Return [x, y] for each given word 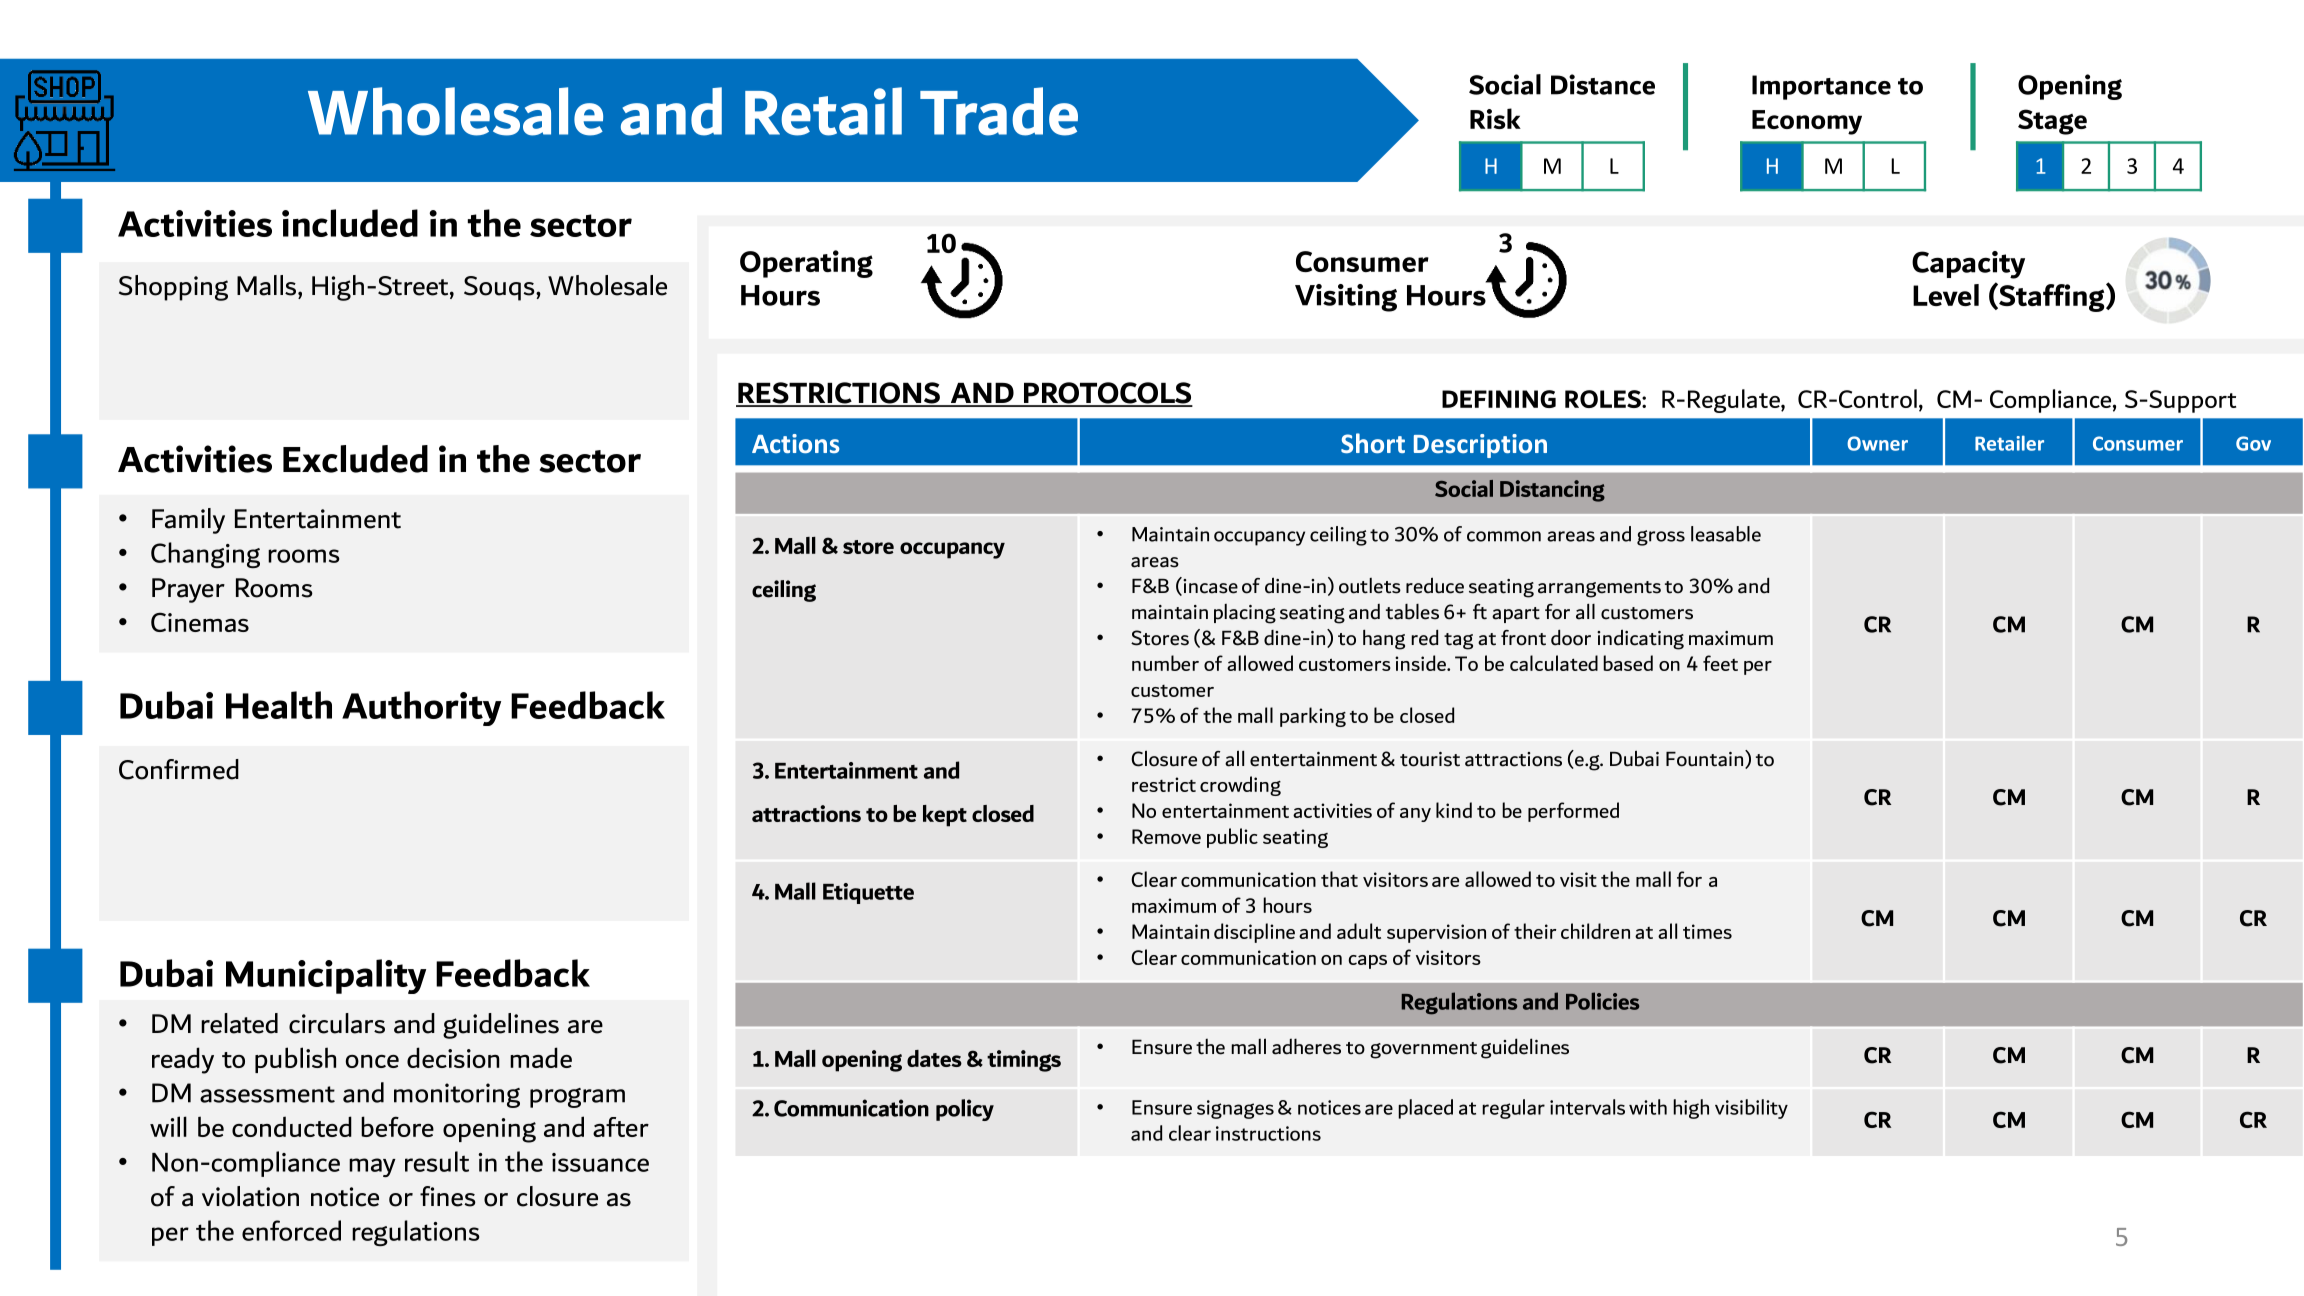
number [1165, 663]
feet [1720, 663]
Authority [421, 708]
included [350, 223]
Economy [1807, 122]
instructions [1268, 1133]
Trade [999, 111]
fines [448, 1196]
